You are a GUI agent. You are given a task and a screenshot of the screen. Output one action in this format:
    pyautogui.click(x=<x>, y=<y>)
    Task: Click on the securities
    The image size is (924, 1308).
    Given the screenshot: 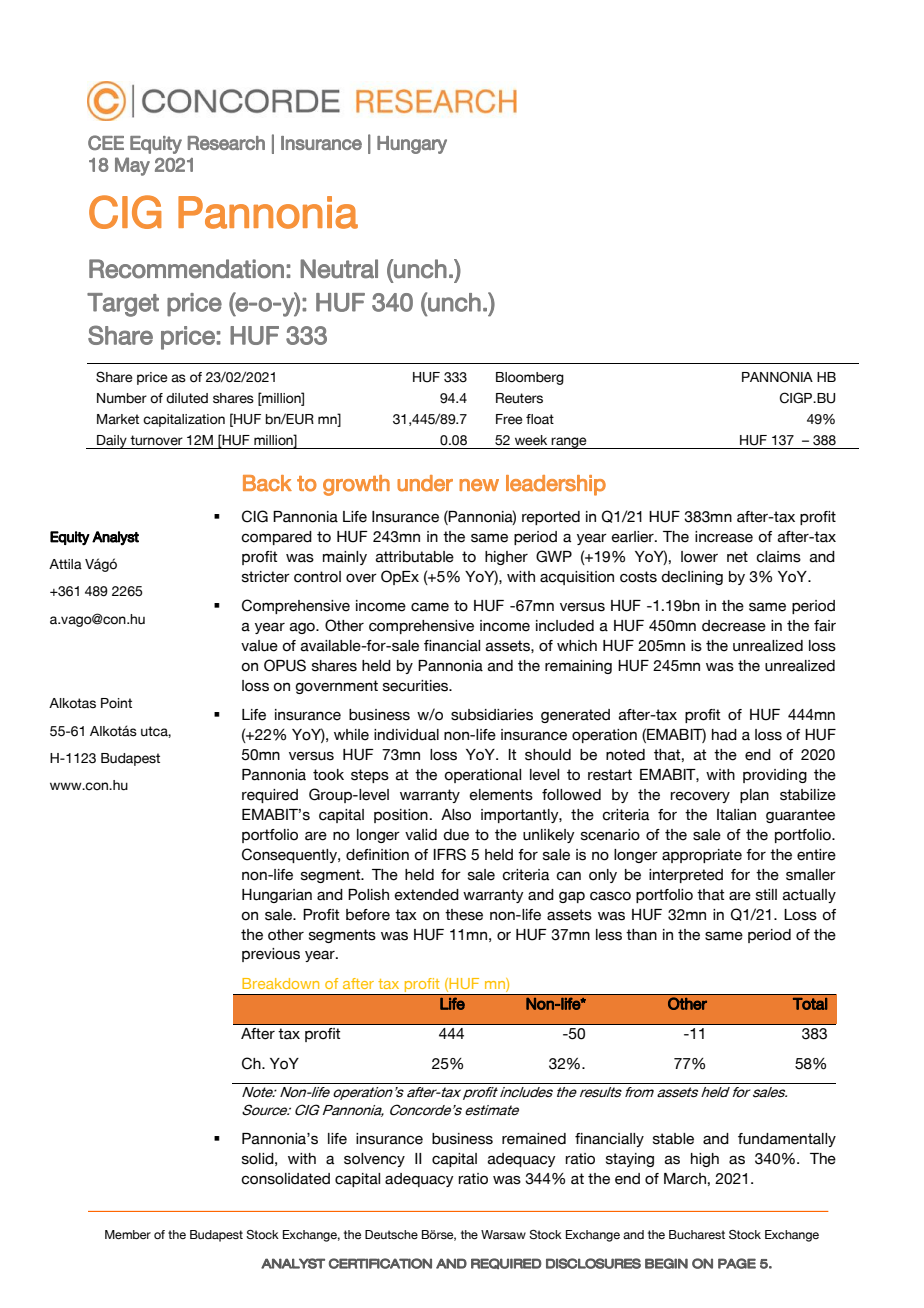 What is the action you would take?
    pyautogui.click(x=417, y=686)
